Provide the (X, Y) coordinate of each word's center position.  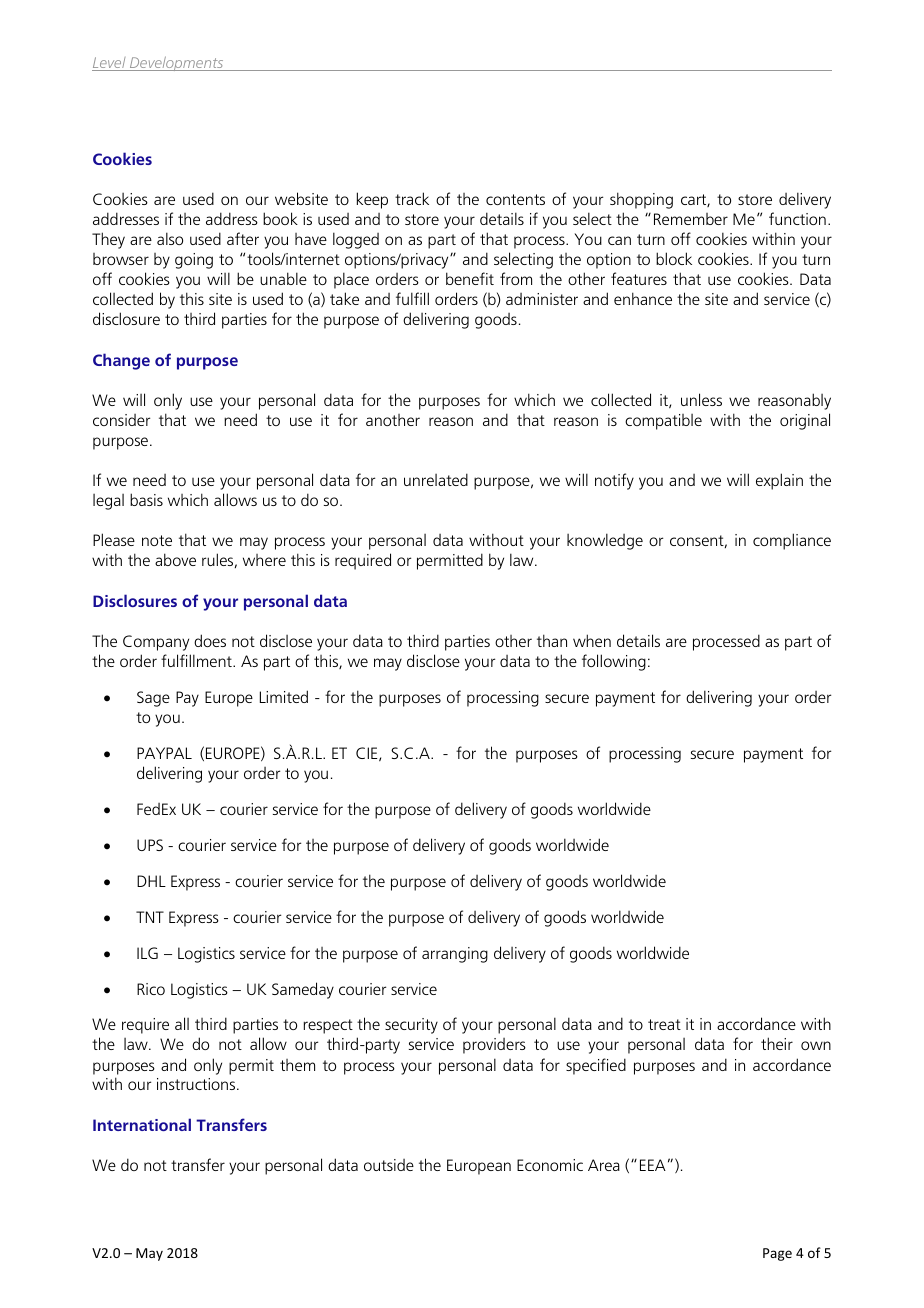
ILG (147, 953)
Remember (691, 219)
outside (389, 1165)
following (614, 662)
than (552, 640)
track (412, 198)
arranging (455, 955)
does (210, 640)
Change (121, 361)
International (142, 1124)
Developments (177, 63)
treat (664, 1024)
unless (701, 399)
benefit (470, 278)
